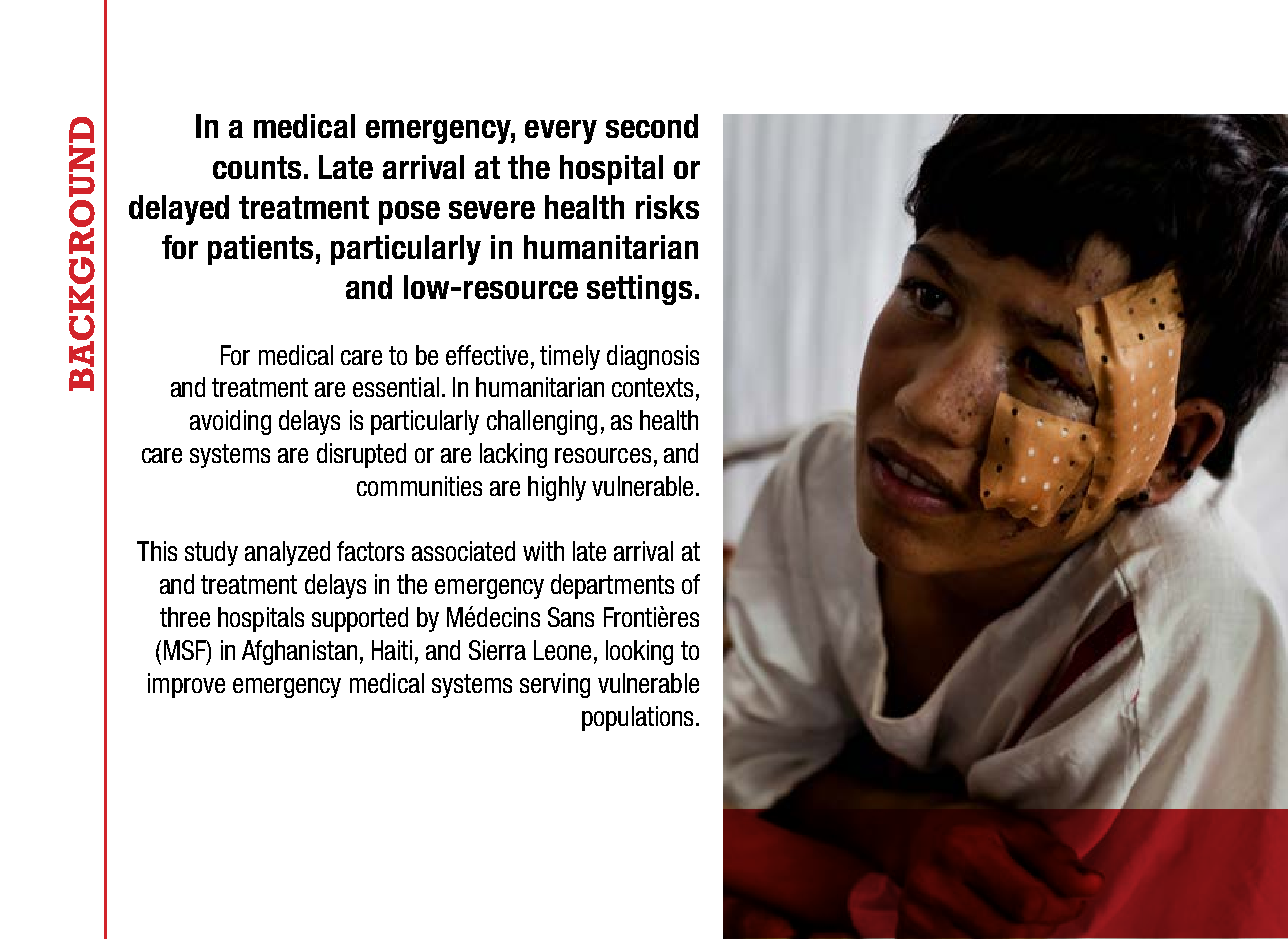 This screenshot has width=1288, height=939. What do you see at coordinates (570, 357) in the screenshot?
I see `timely` at bounding box center [570, 357].
